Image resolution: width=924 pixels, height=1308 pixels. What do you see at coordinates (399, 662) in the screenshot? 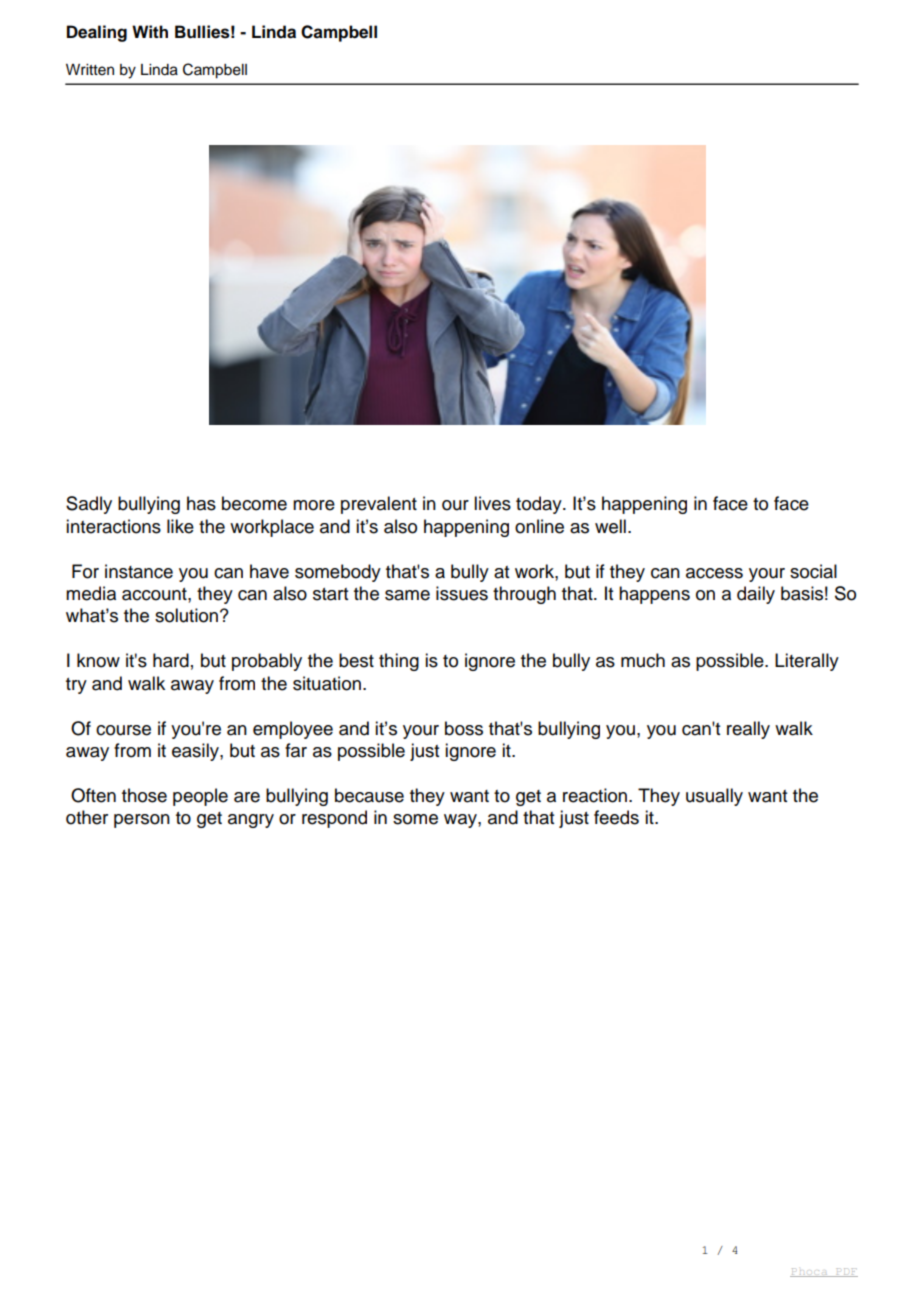
I see `thing` at bounding box center [399, 662].
